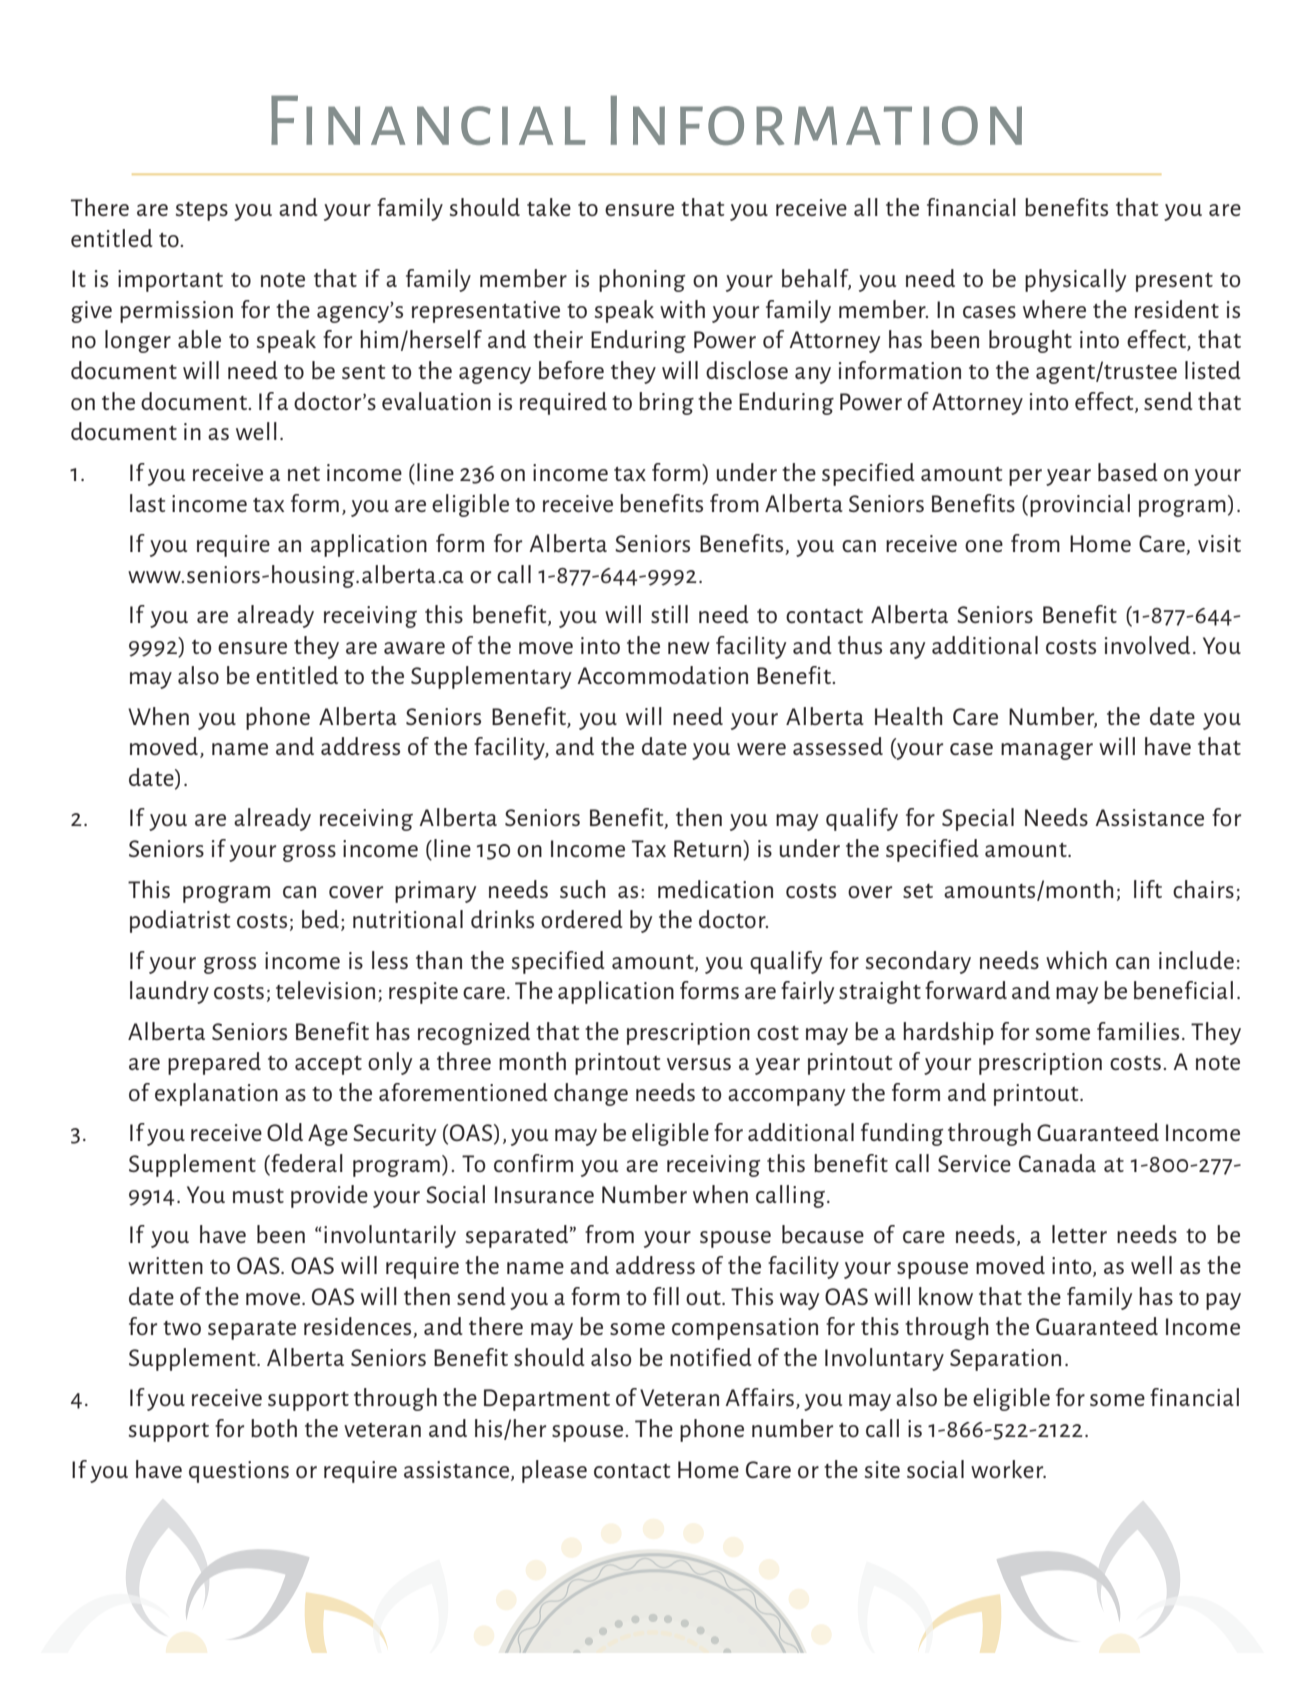 Image resolution: width=1306 pixels, height=1690 pixels. What do you see at coordinates (582, 919) in the screenshot?
I see `ordered` at bounding box center [582, 919].
